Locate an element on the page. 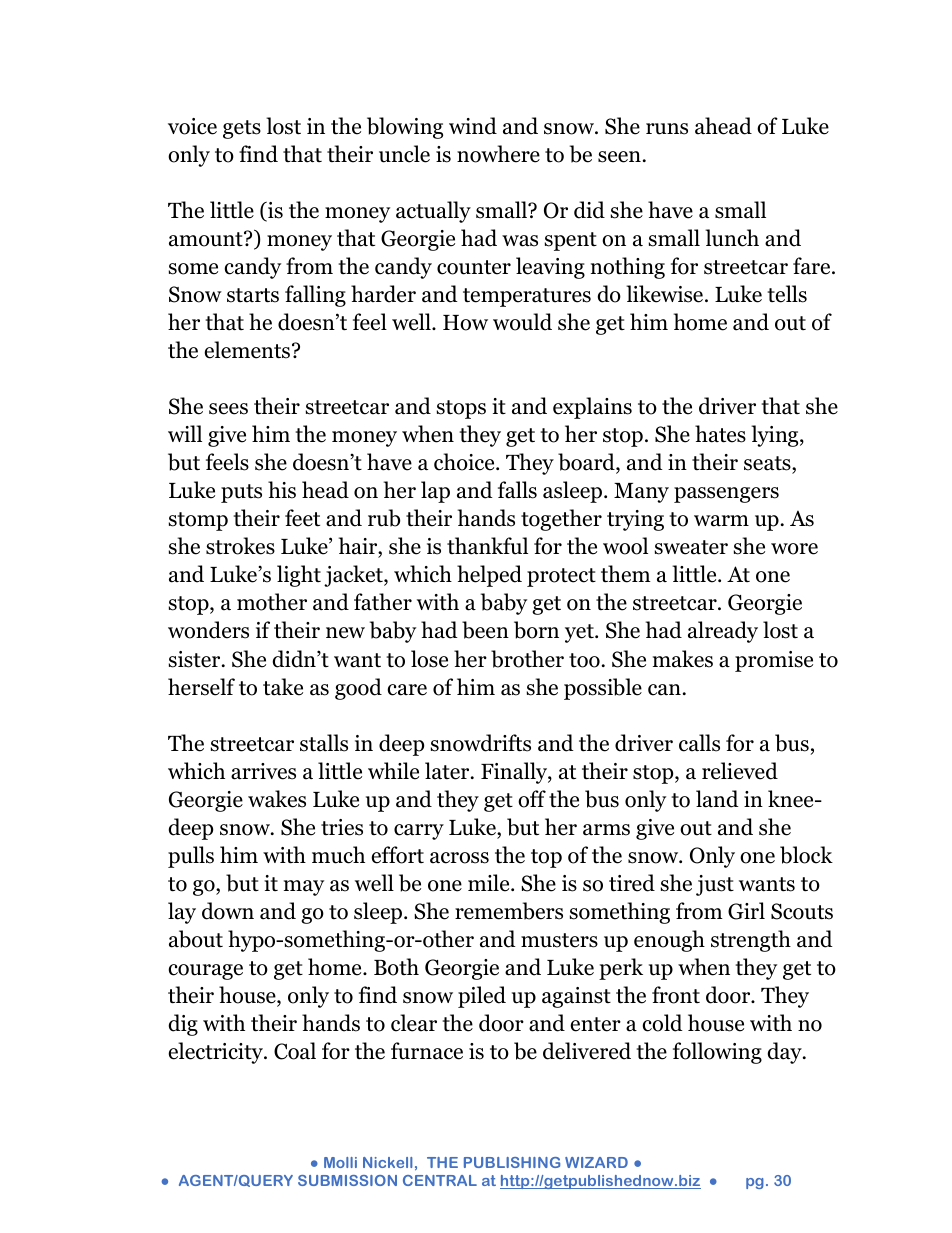 The width and height of the image is (952, 1233). been is located at coordinates (485, 630).
